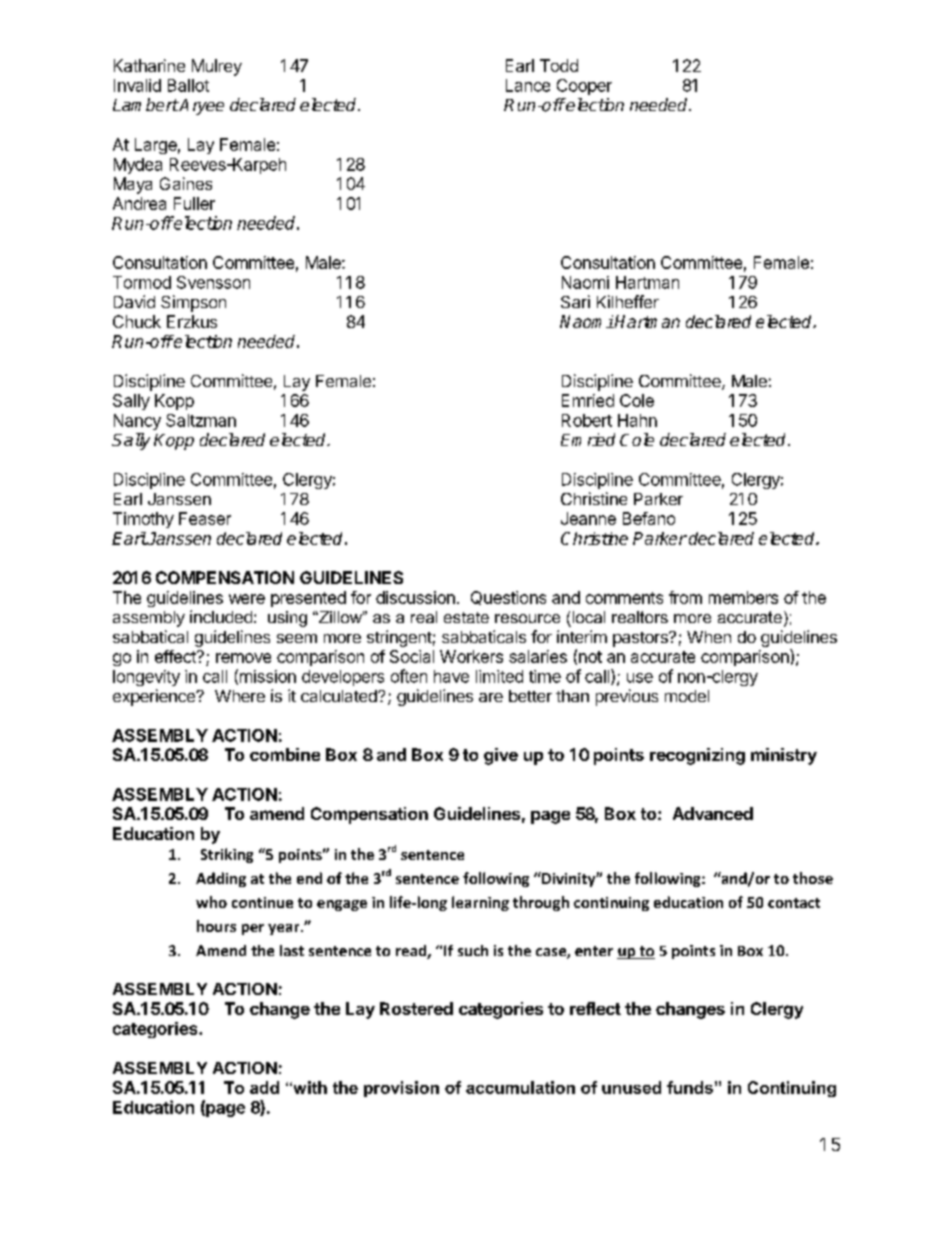  I want to click on Striking, so click(227, 855).
